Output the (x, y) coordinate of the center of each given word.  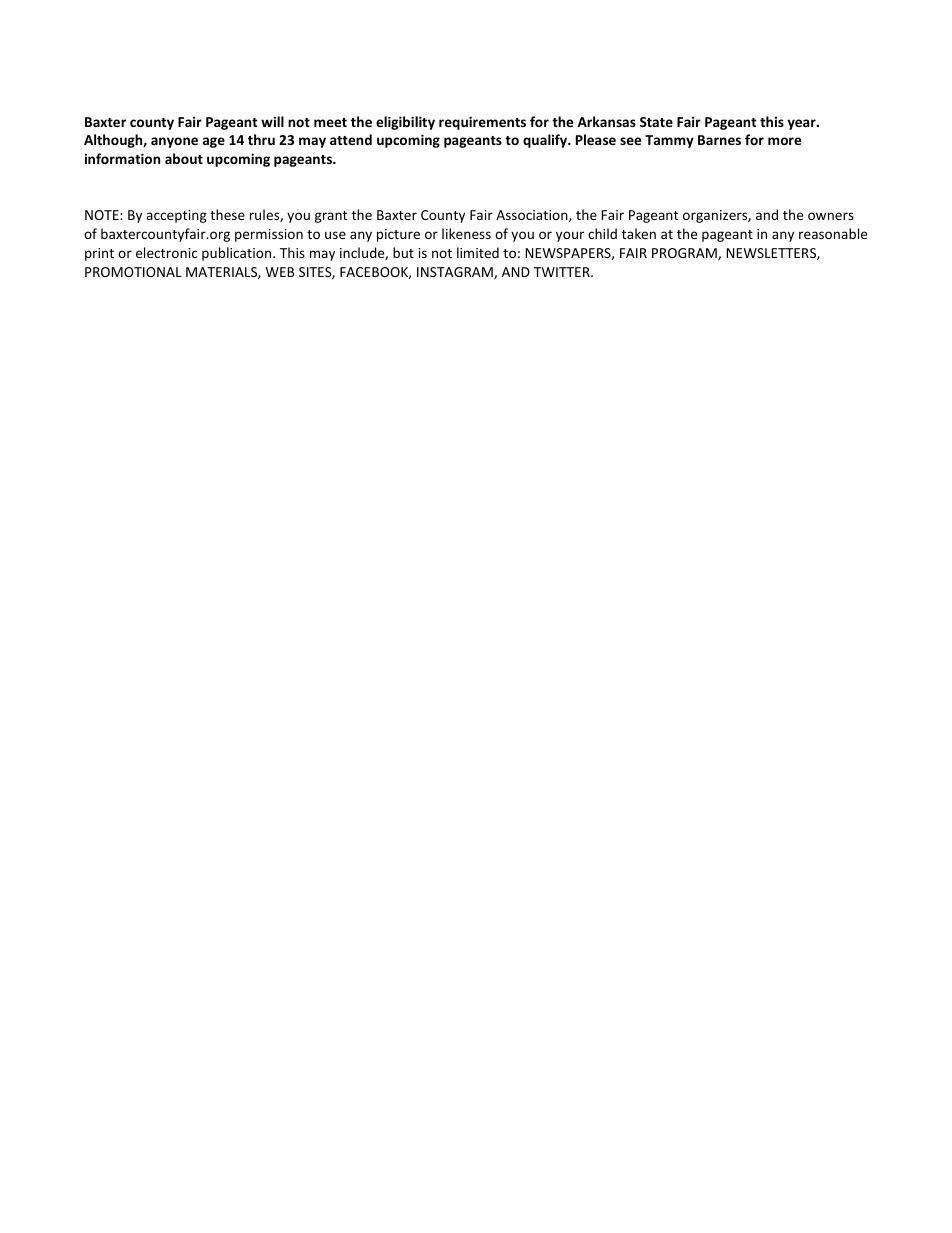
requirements (482, 123)
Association (533, 216)
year (802, 124)
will (272, 121)
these (227, 214)
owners (831, 216)
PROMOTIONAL (133, 272)
